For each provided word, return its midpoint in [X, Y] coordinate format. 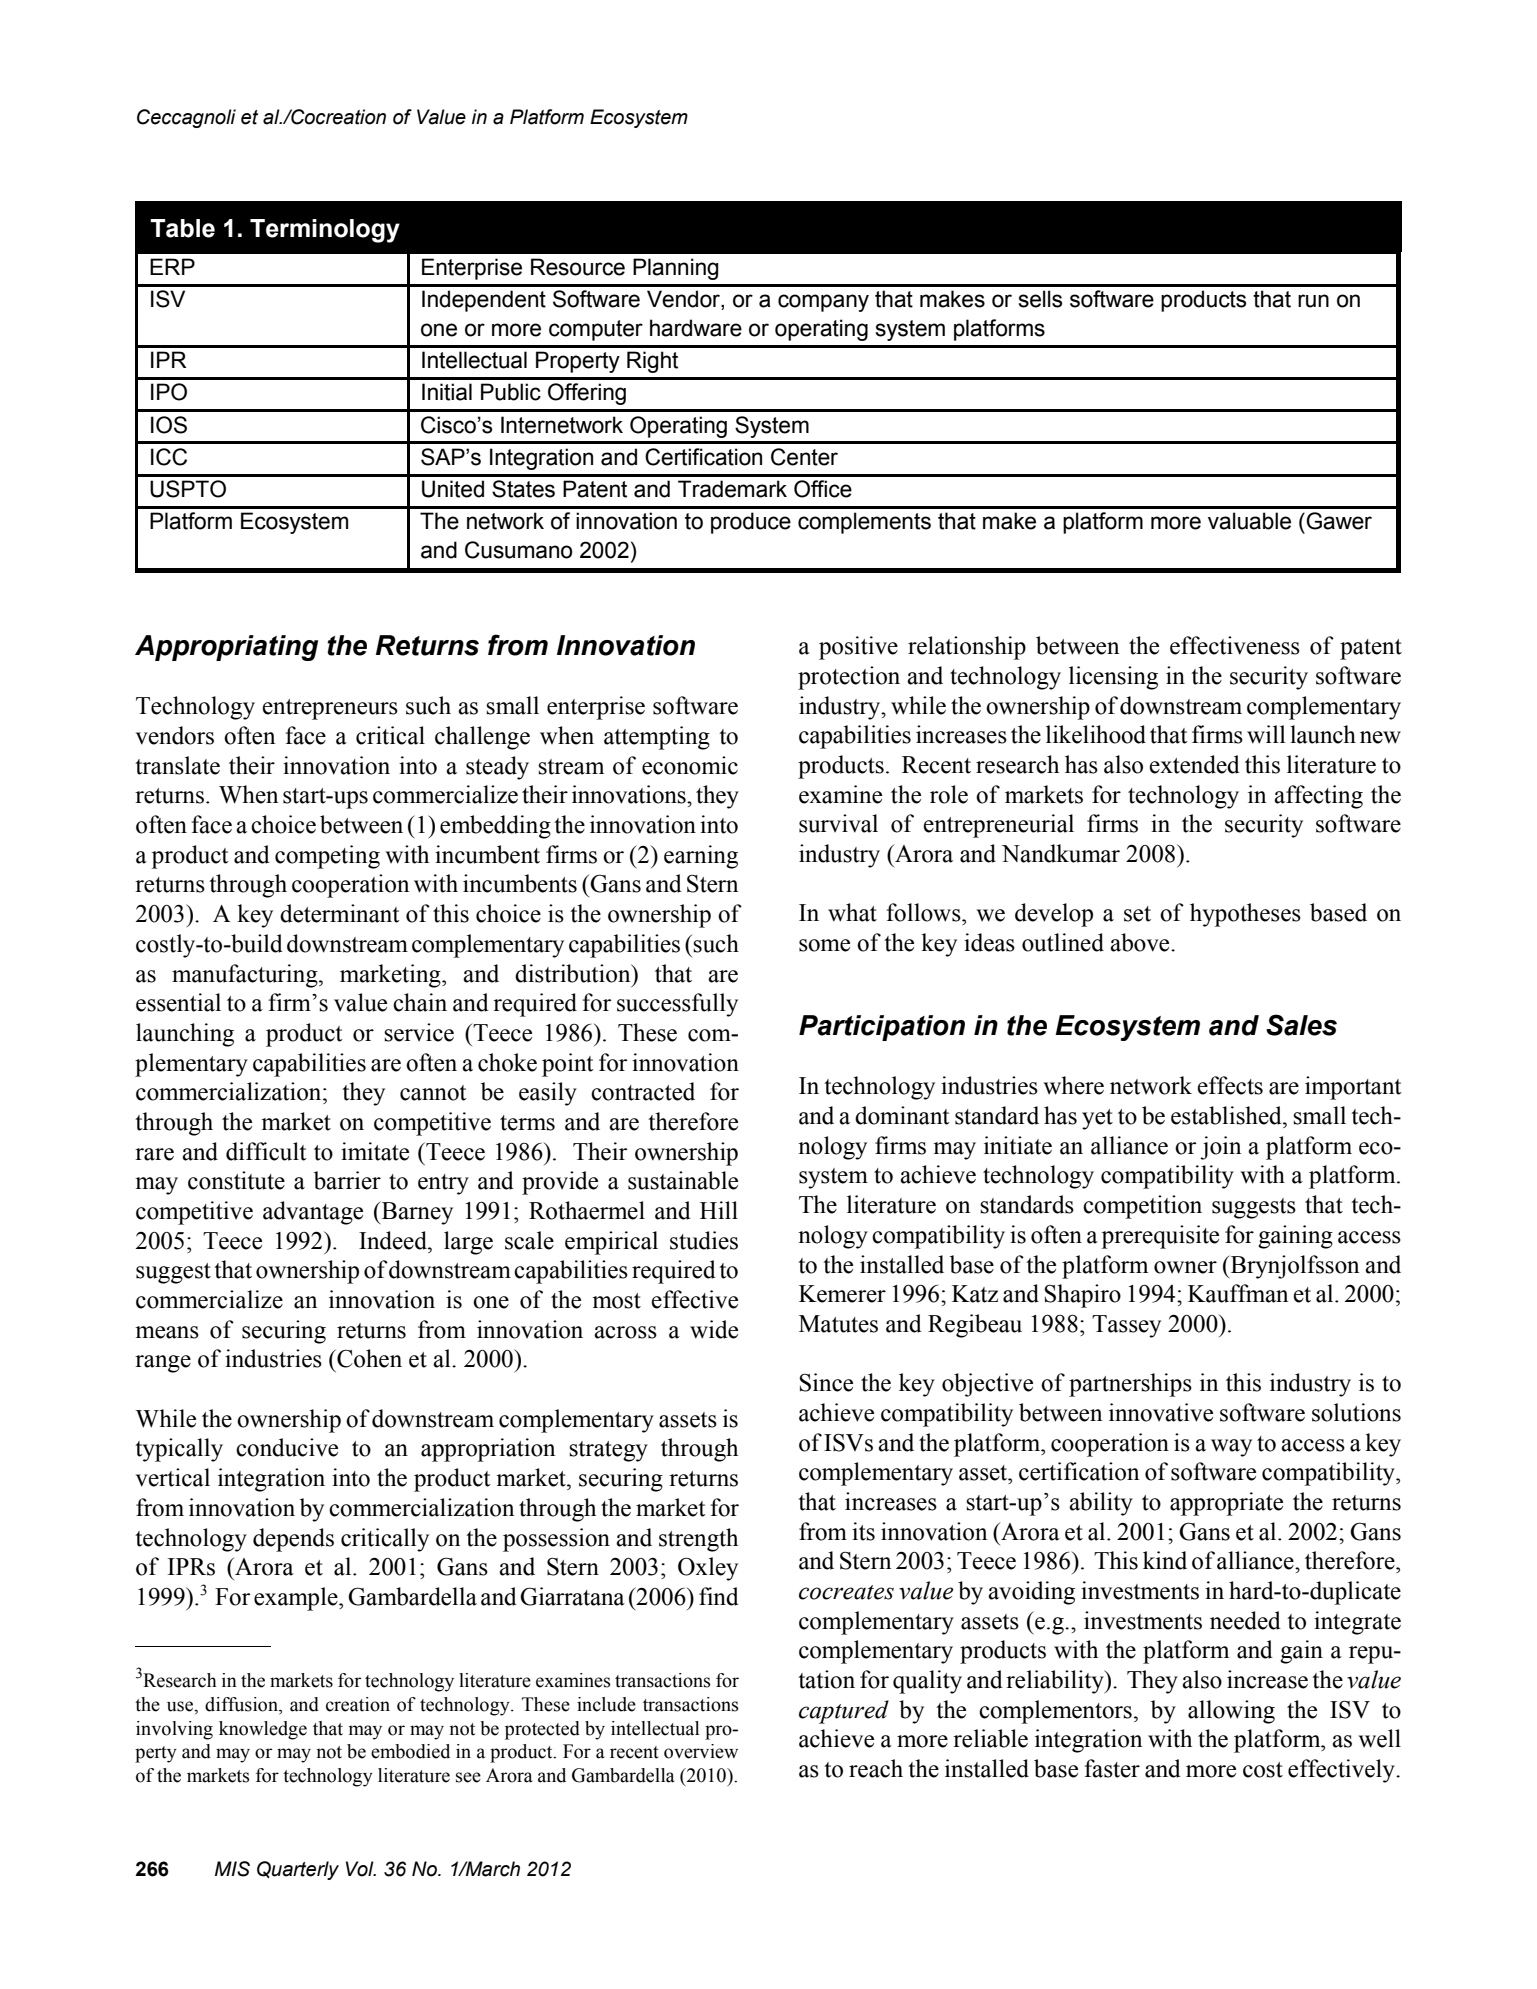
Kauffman [1238, 1293]
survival [838, 823]
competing [327, 857]
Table [182, 228]
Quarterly [298, 1870]
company [823, 303]
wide [714, 1329]
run [1313, 301]
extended [1194, 764]
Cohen [368, 1358]
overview [701, 1751]
